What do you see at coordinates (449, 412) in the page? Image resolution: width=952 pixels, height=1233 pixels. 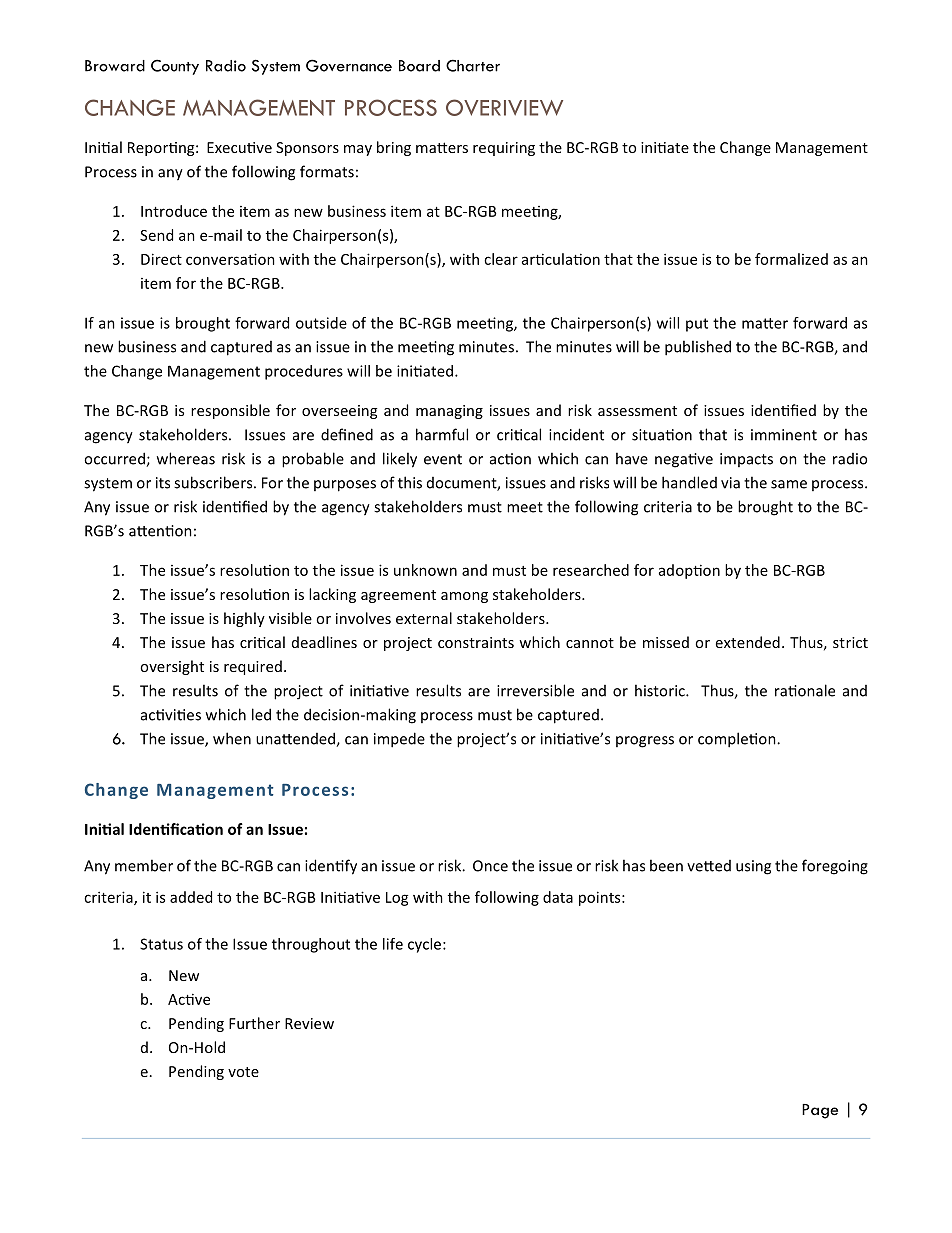 I see `managing` at bounding box center [449, 412].
